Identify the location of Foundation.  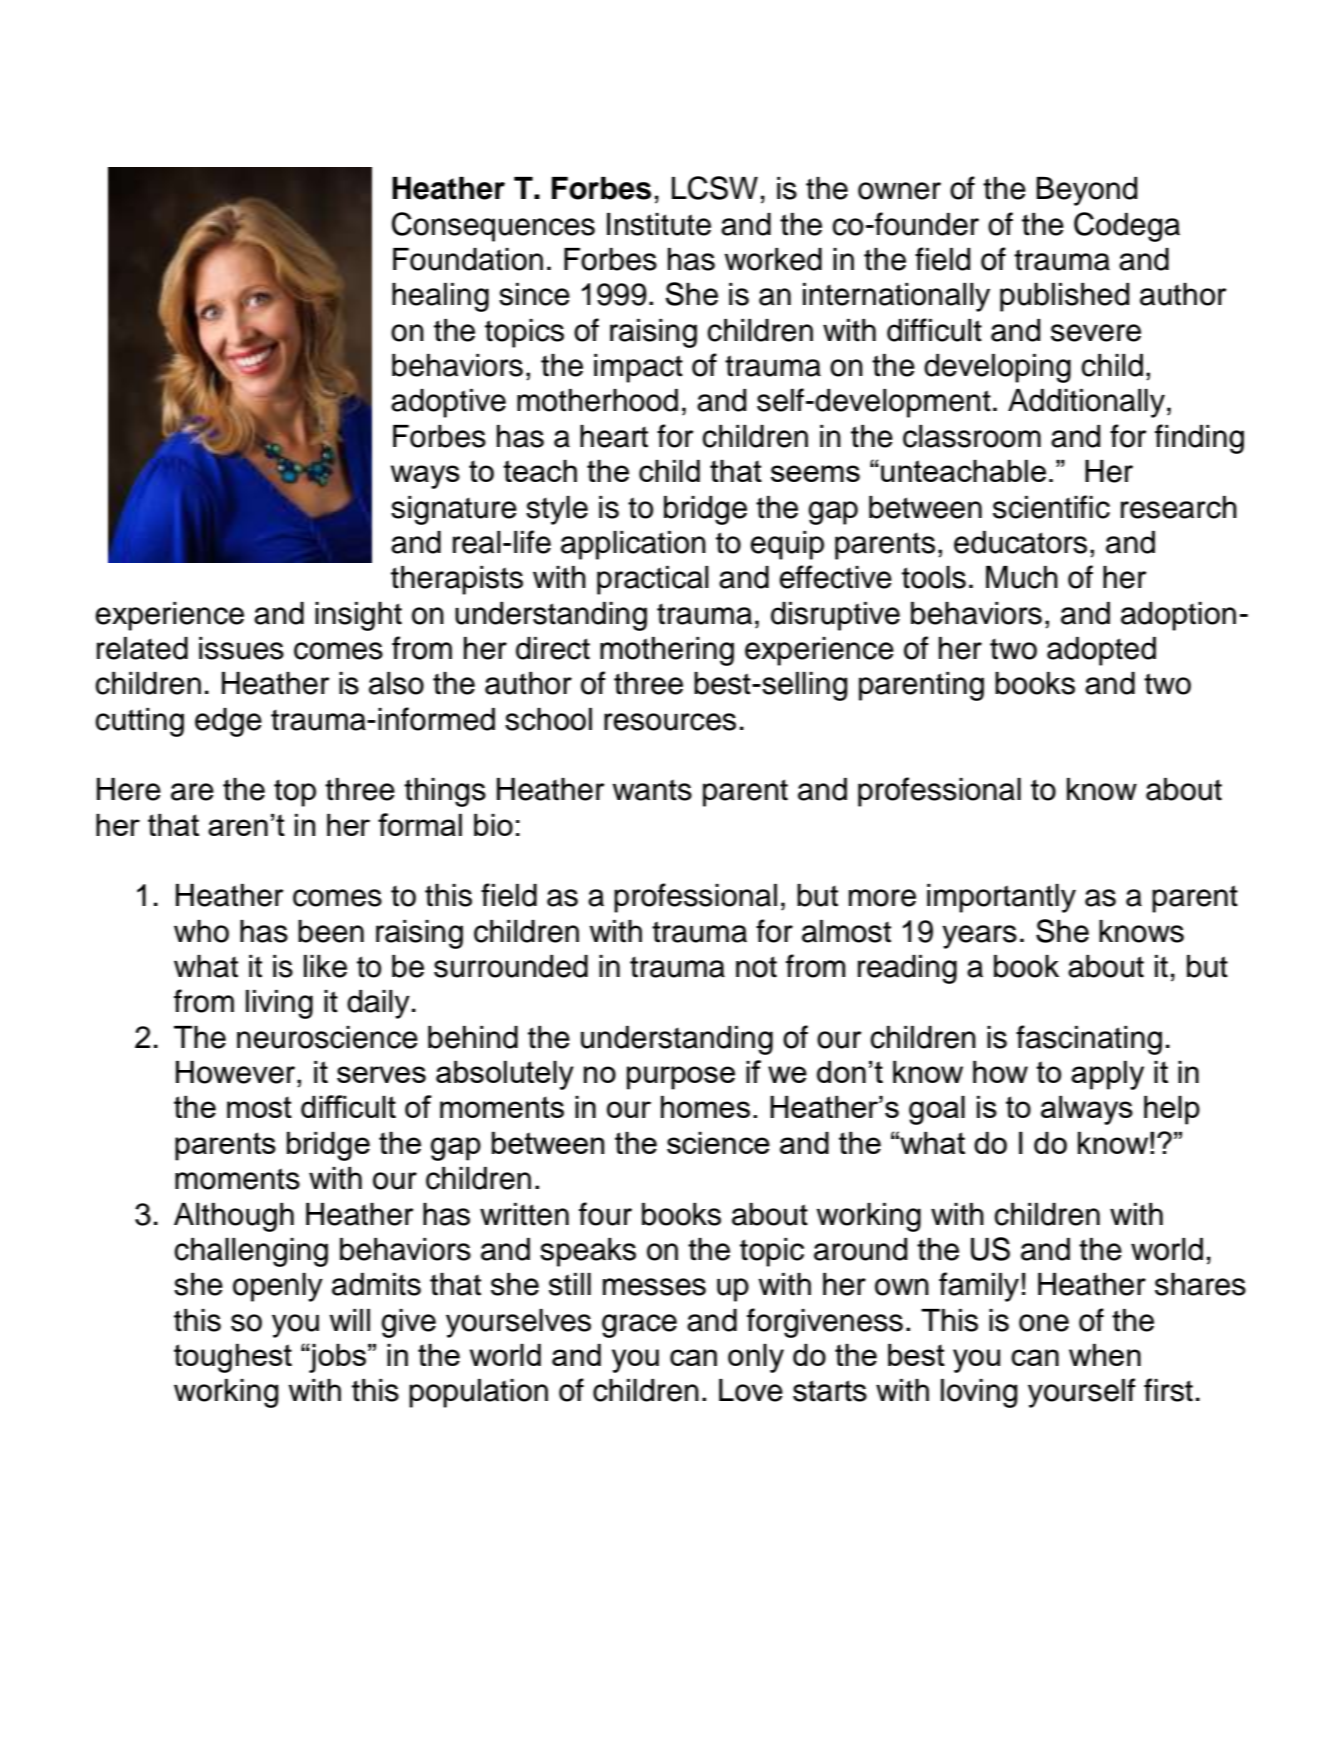
(468, 259).
